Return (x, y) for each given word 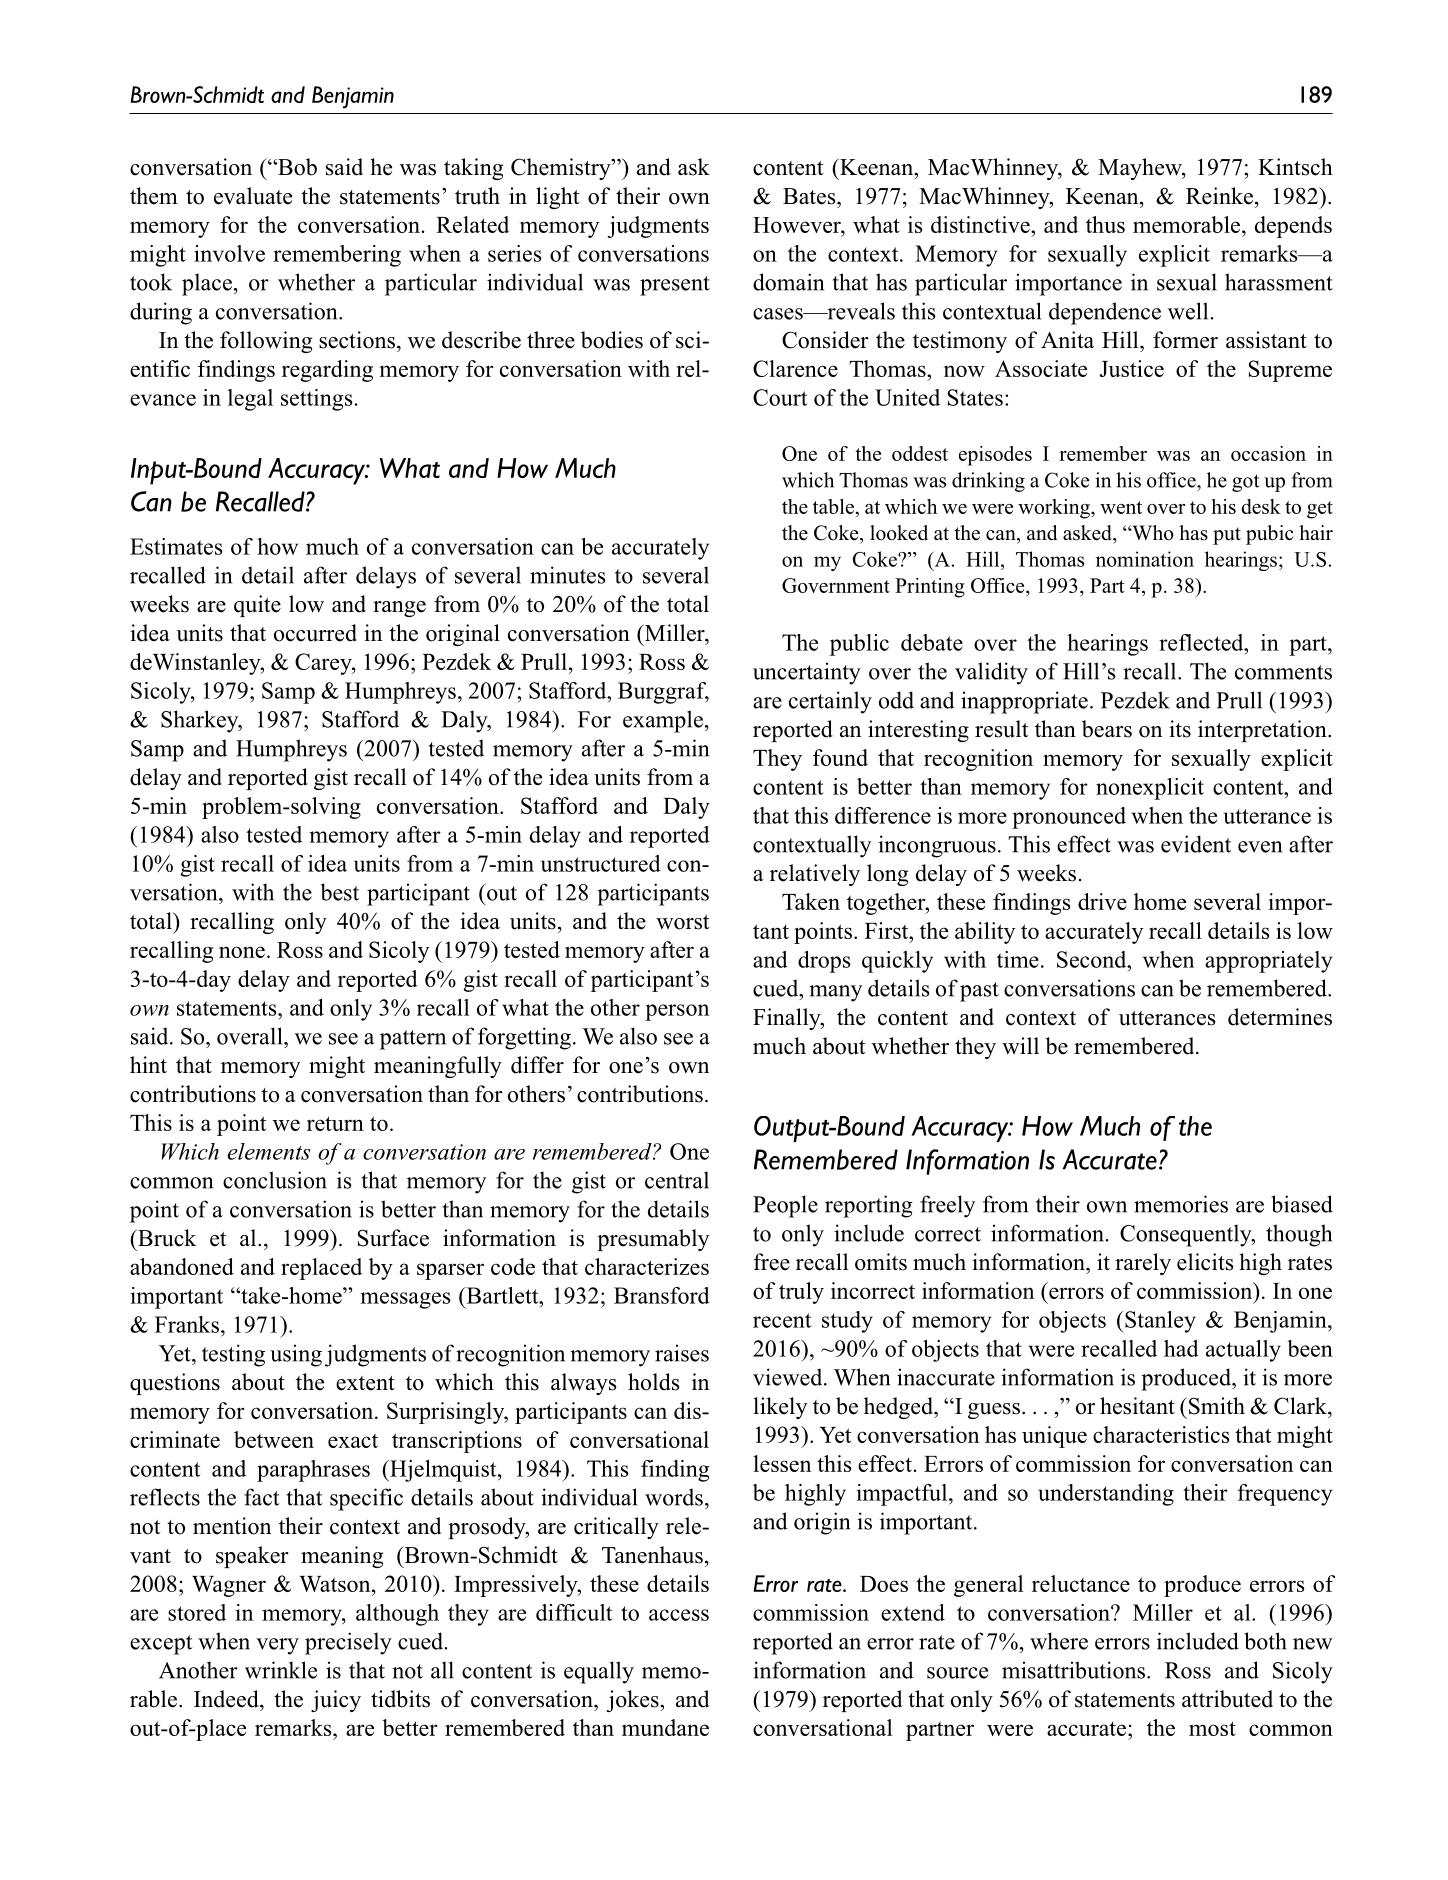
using (296, 1355)
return (335, 1123)
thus (1105, 224)
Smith (1217, 1406)
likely (780, 1408)
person (677, 1012)
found (840, 757)
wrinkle (281, 1670)
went (1121, 507)
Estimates (176, 546)
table (833, 506)
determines (1280, 1017)
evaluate (253, 196)
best (340, 892)
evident (1196, 844)
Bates (810, 196)
